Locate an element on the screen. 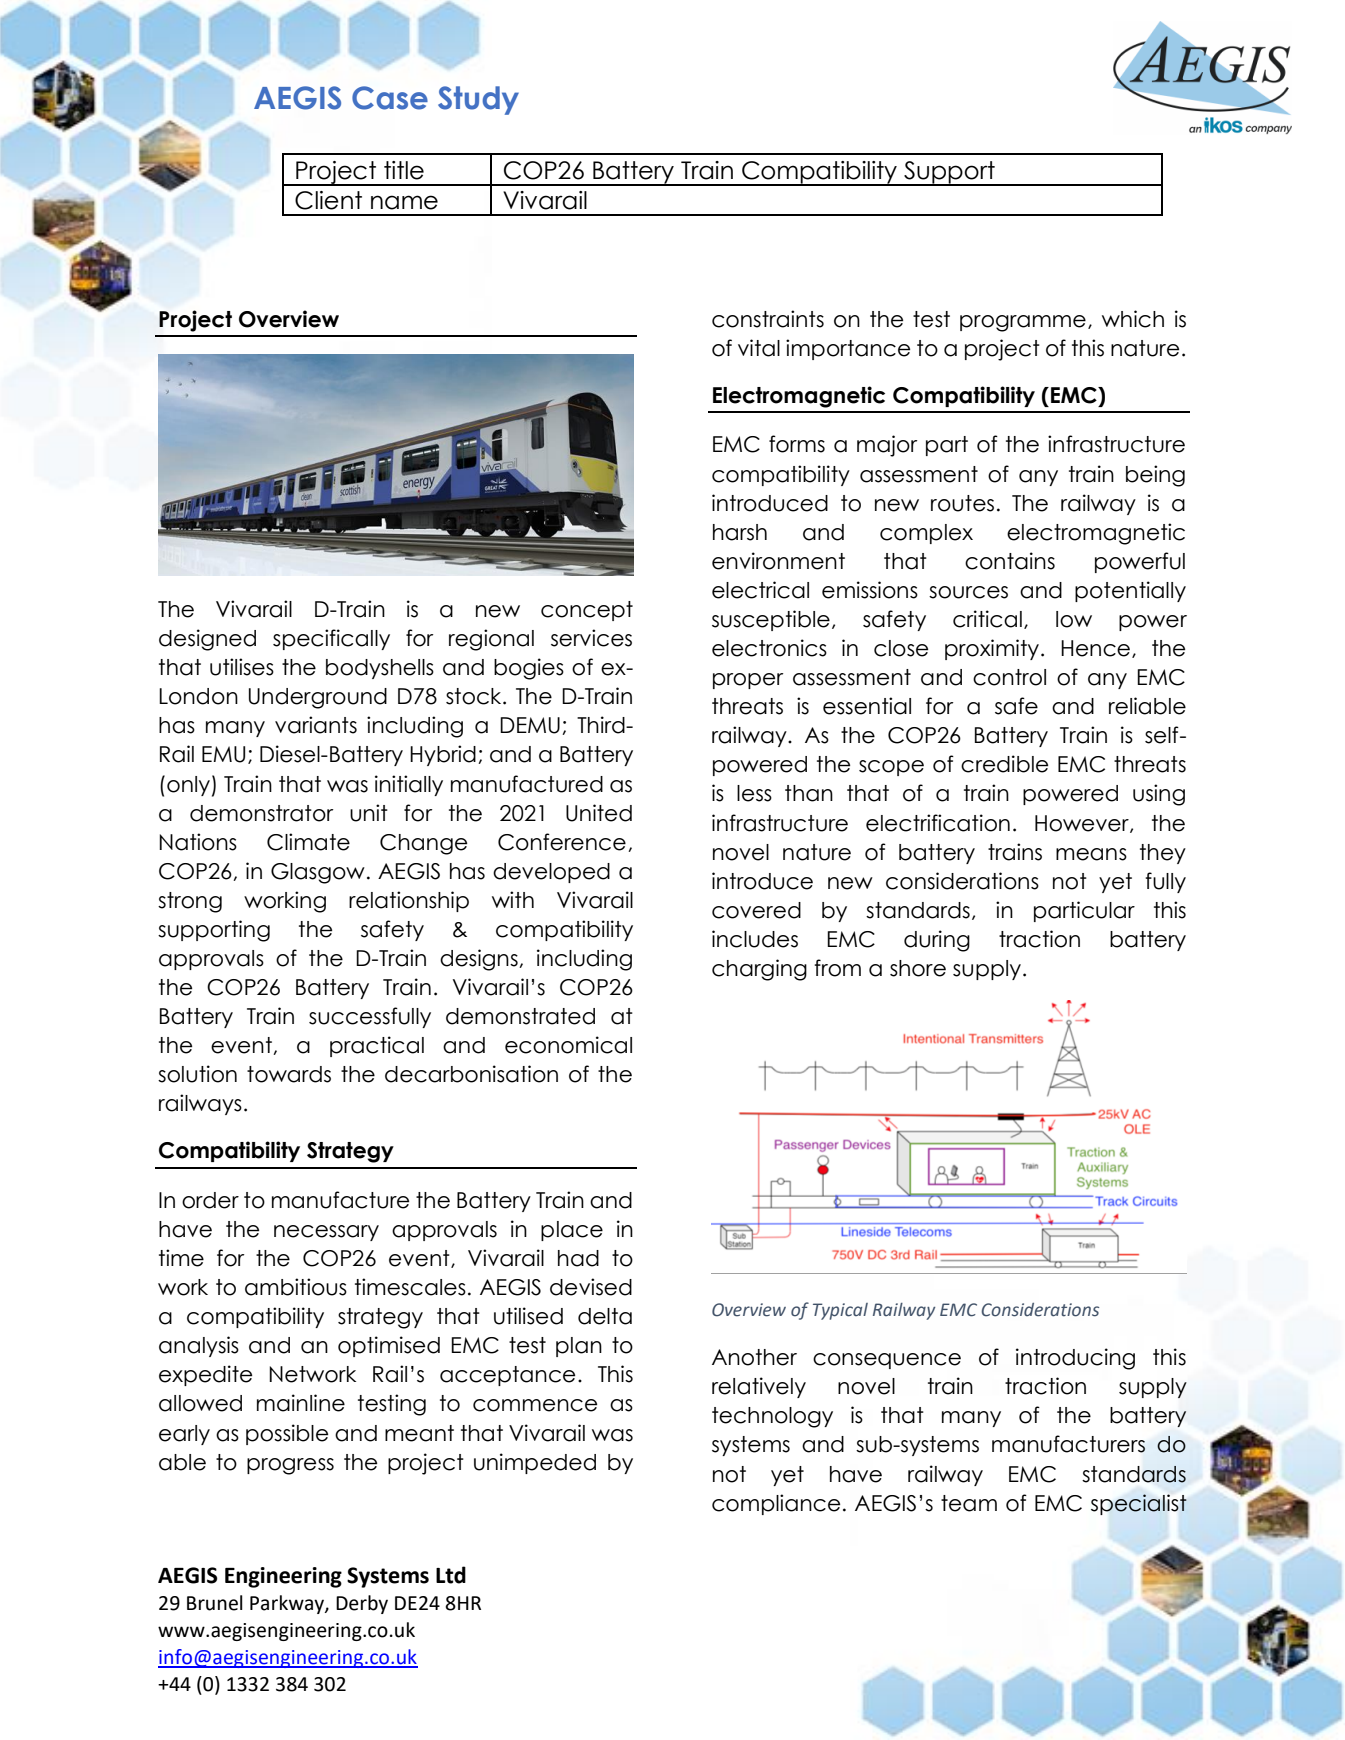 The width and height of the screenshot is (1345, 1740). control is located at coordinates (1009, 677).
